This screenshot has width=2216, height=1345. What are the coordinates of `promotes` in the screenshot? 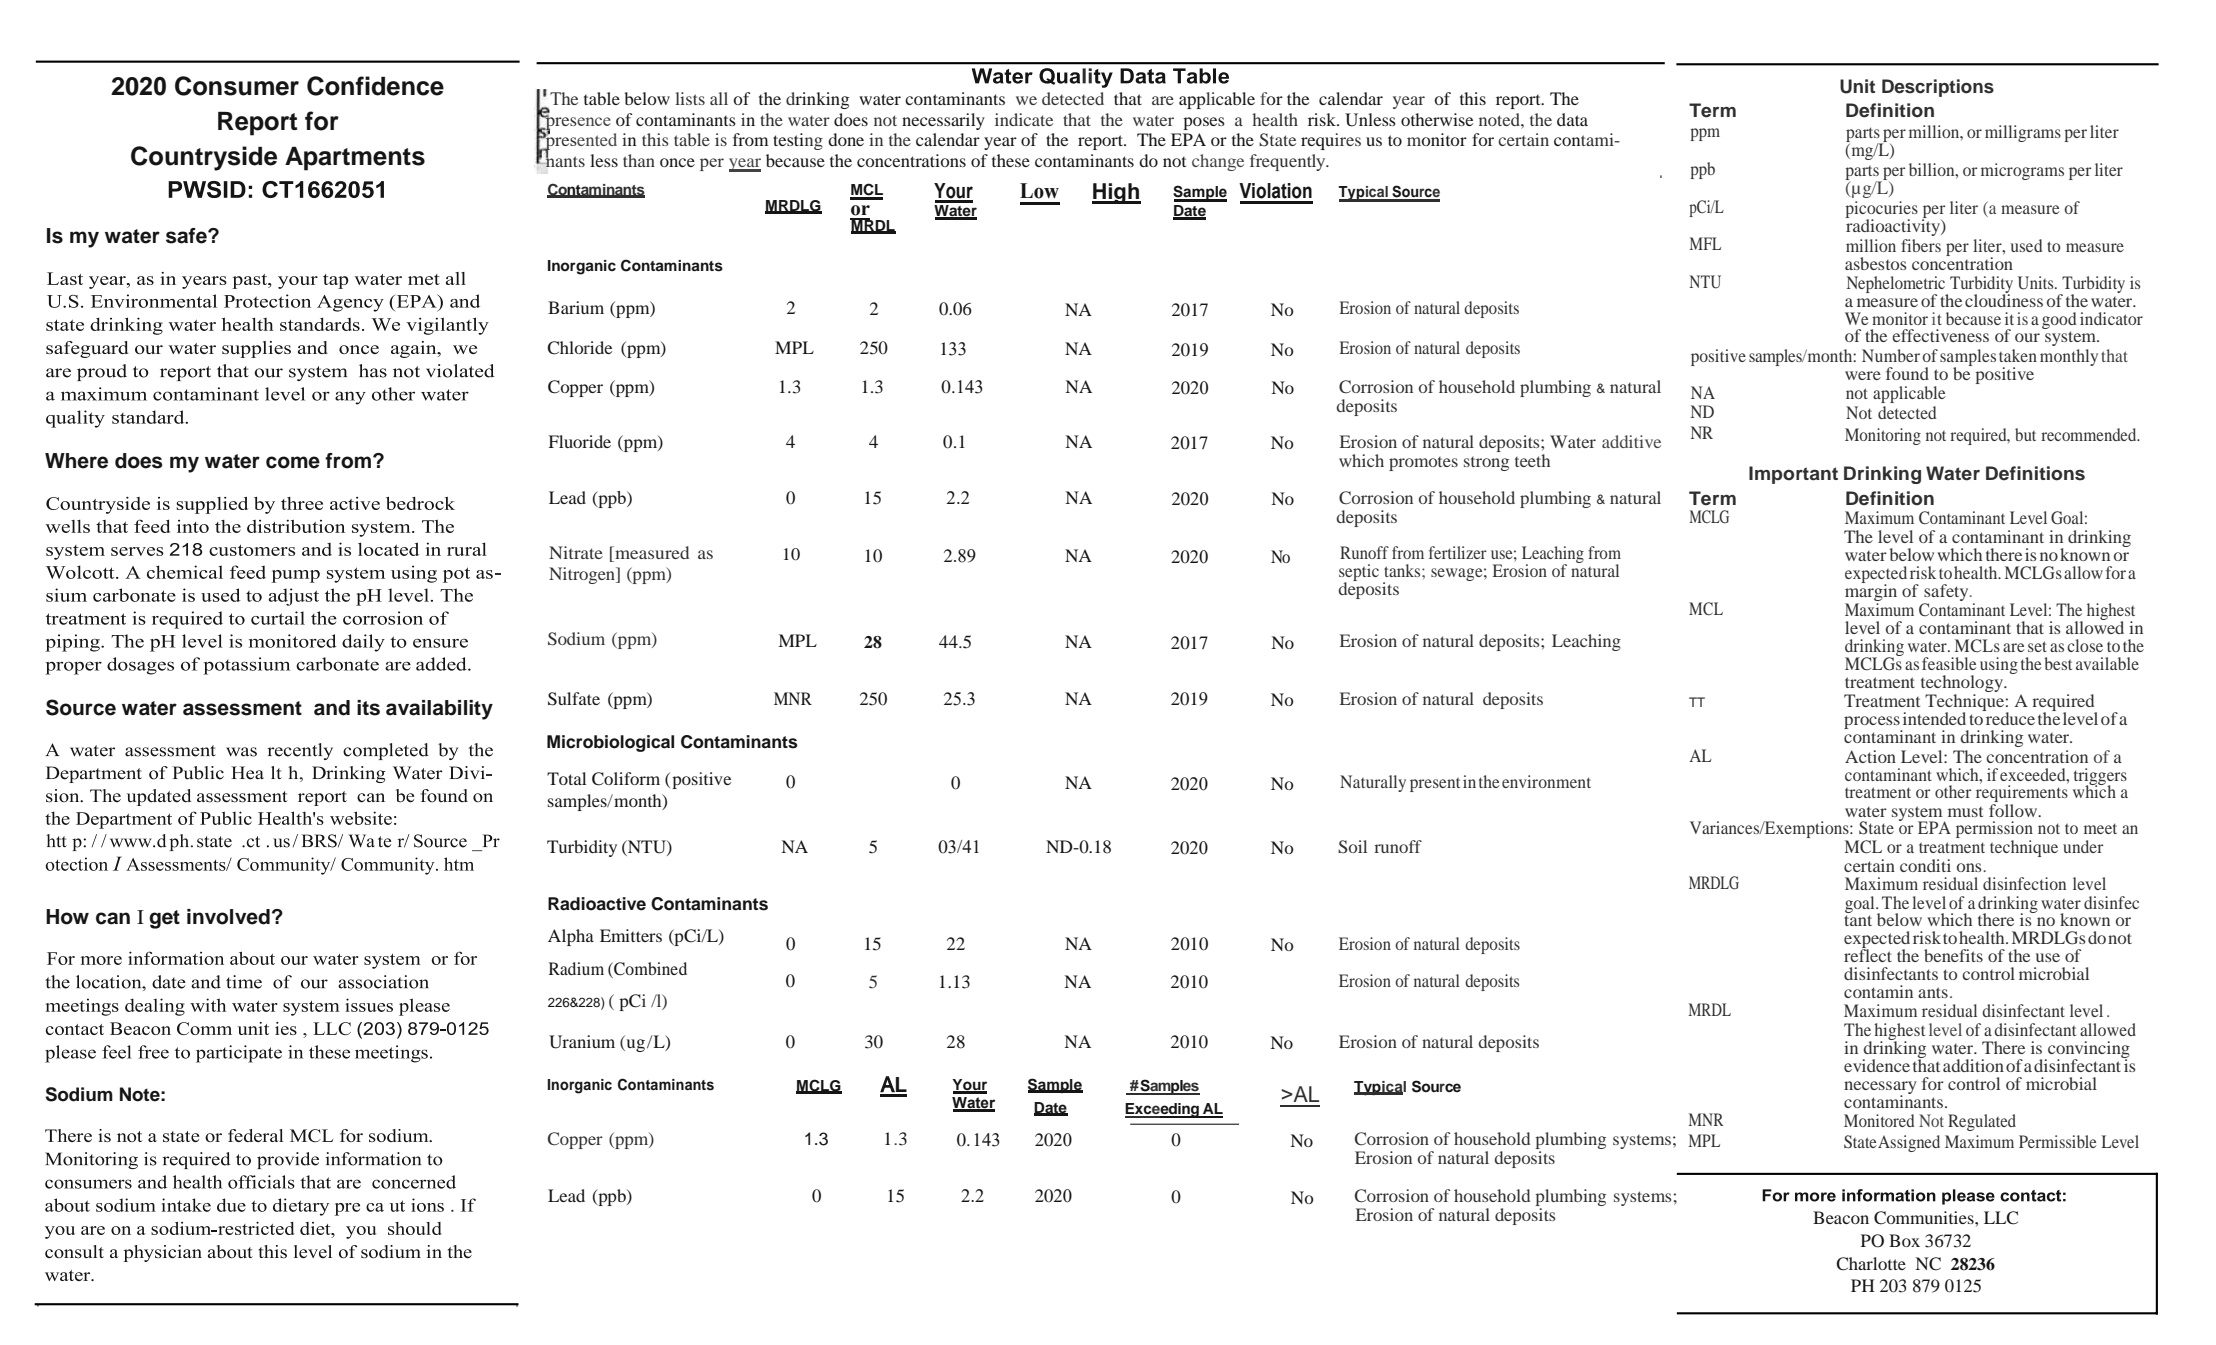 It's located at (1423, 464).
